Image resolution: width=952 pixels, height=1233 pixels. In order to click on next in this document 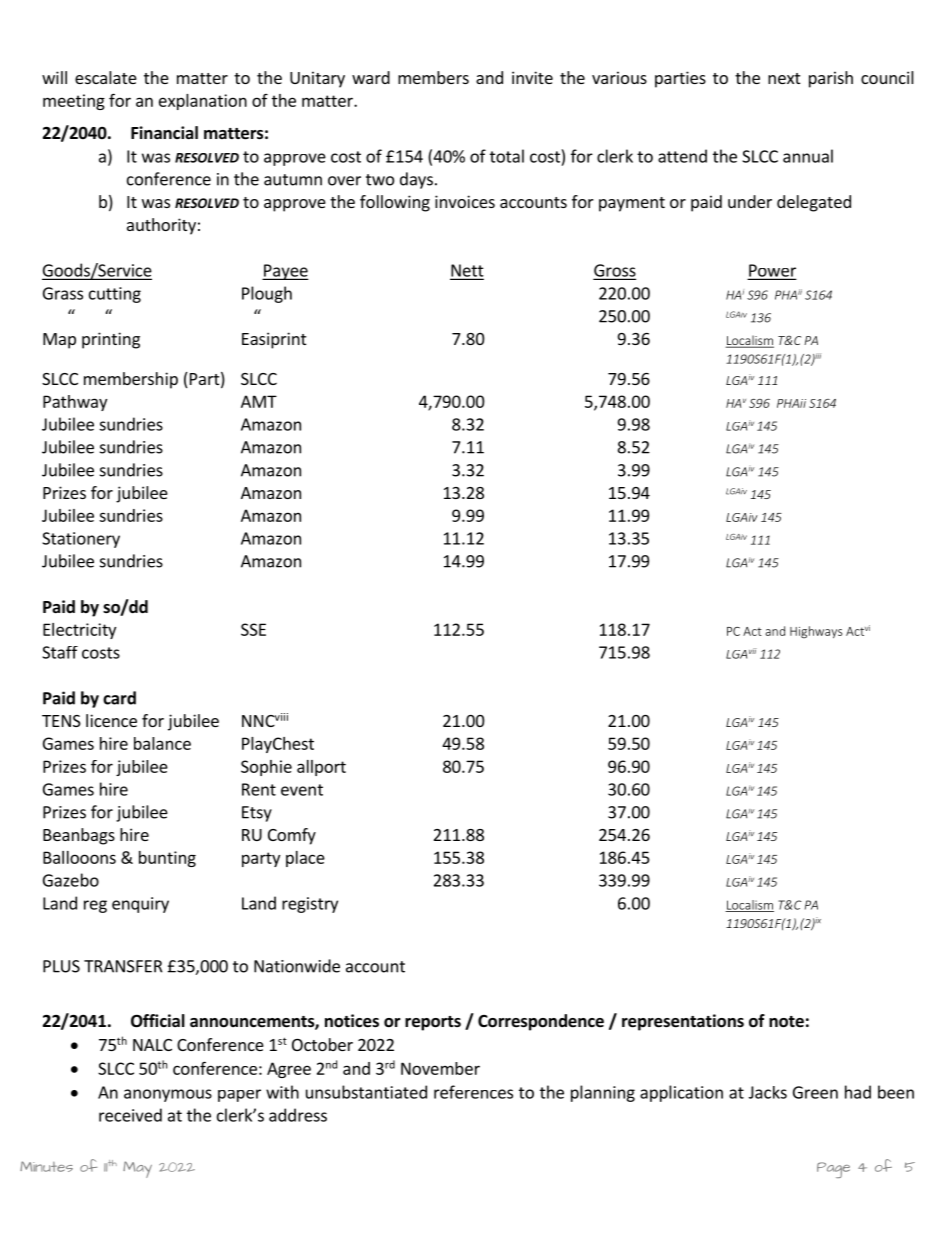, I will do `click(784, 78)`.
